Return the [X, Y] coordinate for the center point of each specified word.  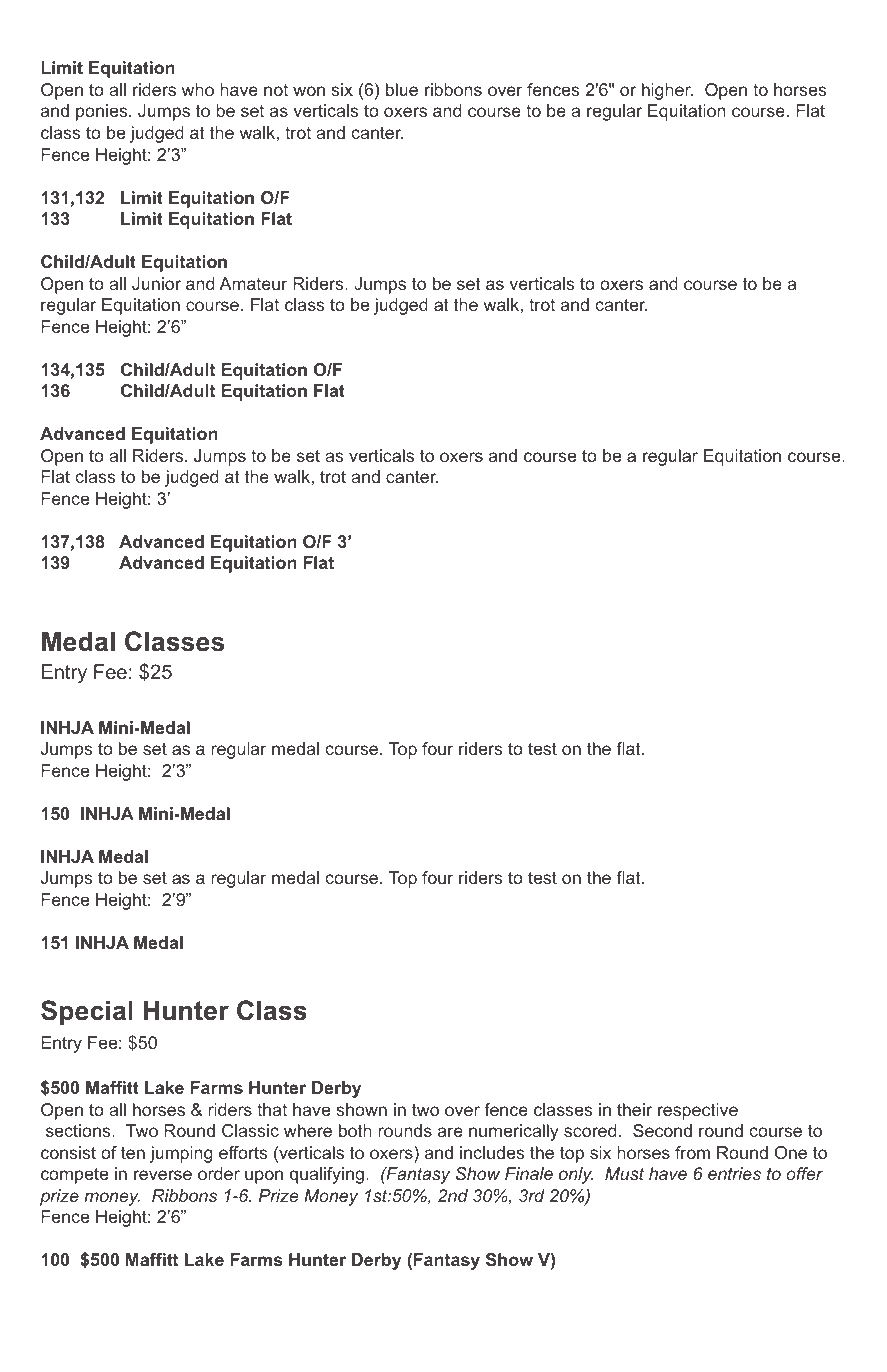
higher [667, 91]
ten [133, 1152]
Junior [156, 283]
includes [492, 1152]
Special [87, 1013]
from [692, 1152]
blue [402, 89]
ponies [103, 112]
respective [698, 1111]
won [309, 91]
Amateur [253, 283]
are [450, 1132]
